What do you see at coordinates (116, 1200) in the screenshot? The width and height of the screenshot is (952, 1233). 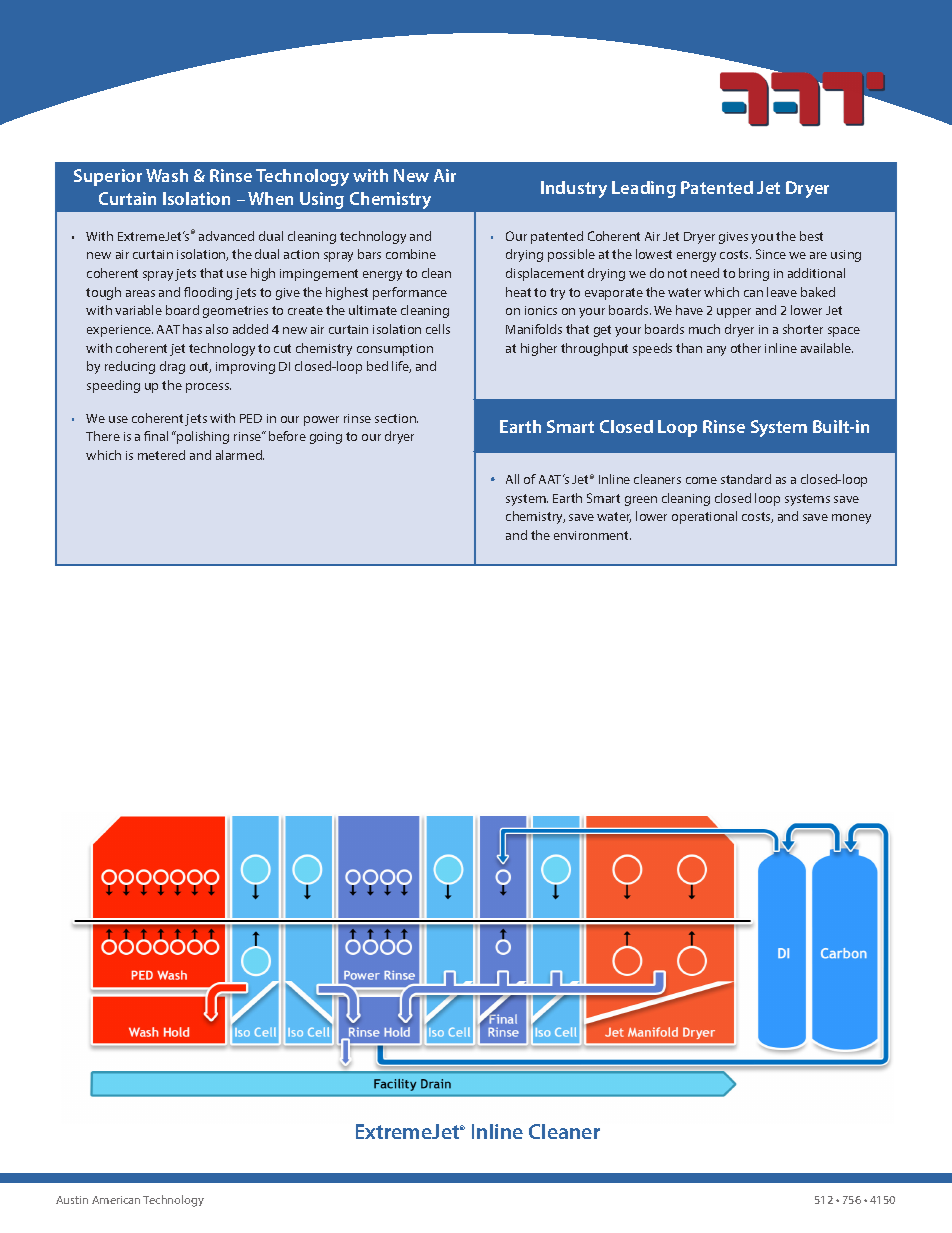 I see `American` at bounding box center [116, 1200].
